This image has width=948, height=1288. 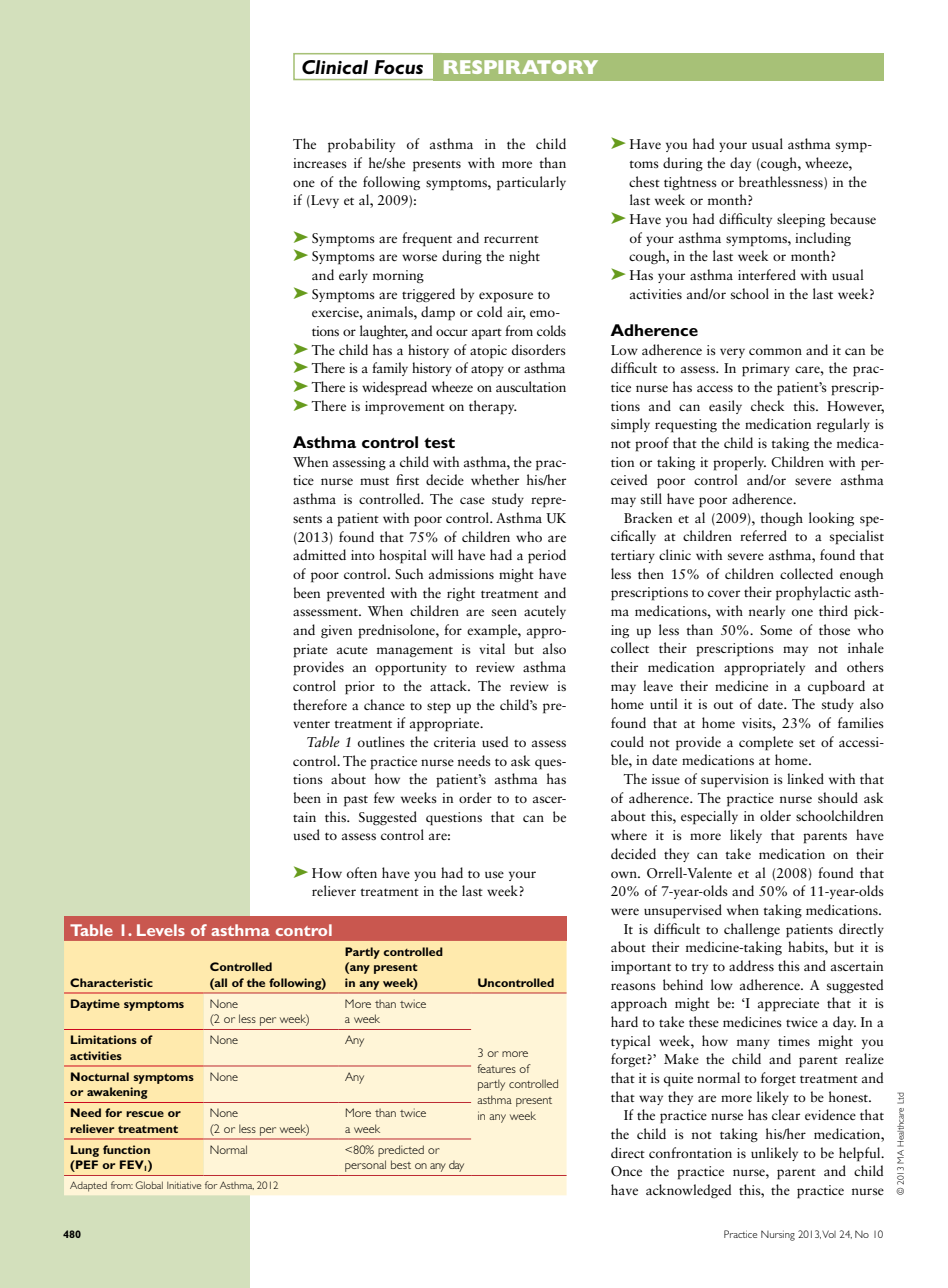 I want to click on tightness, so click(x=690, y=183).
